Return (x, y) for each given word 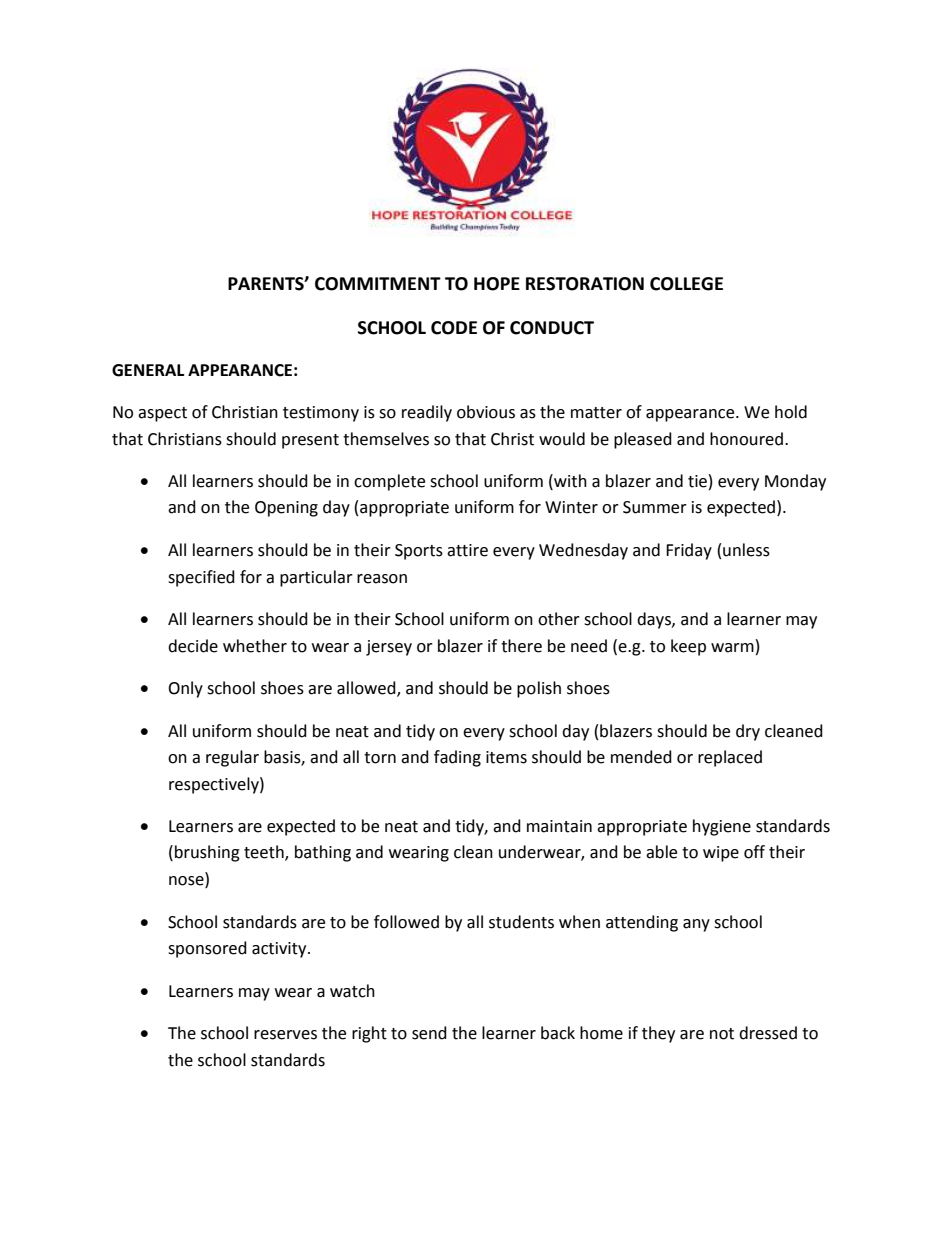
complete (389, 482)
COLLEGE (686, 284)
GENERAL (148, 370)
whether (255, 646)
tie (697, 481)
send (429, 1033)
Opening (286, 509)
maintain (559, 826)
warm (732, 648)
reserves (285, 1035)
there (521, 646)
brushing (207, 853)
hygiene (722, 827)
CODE (454, 328)
